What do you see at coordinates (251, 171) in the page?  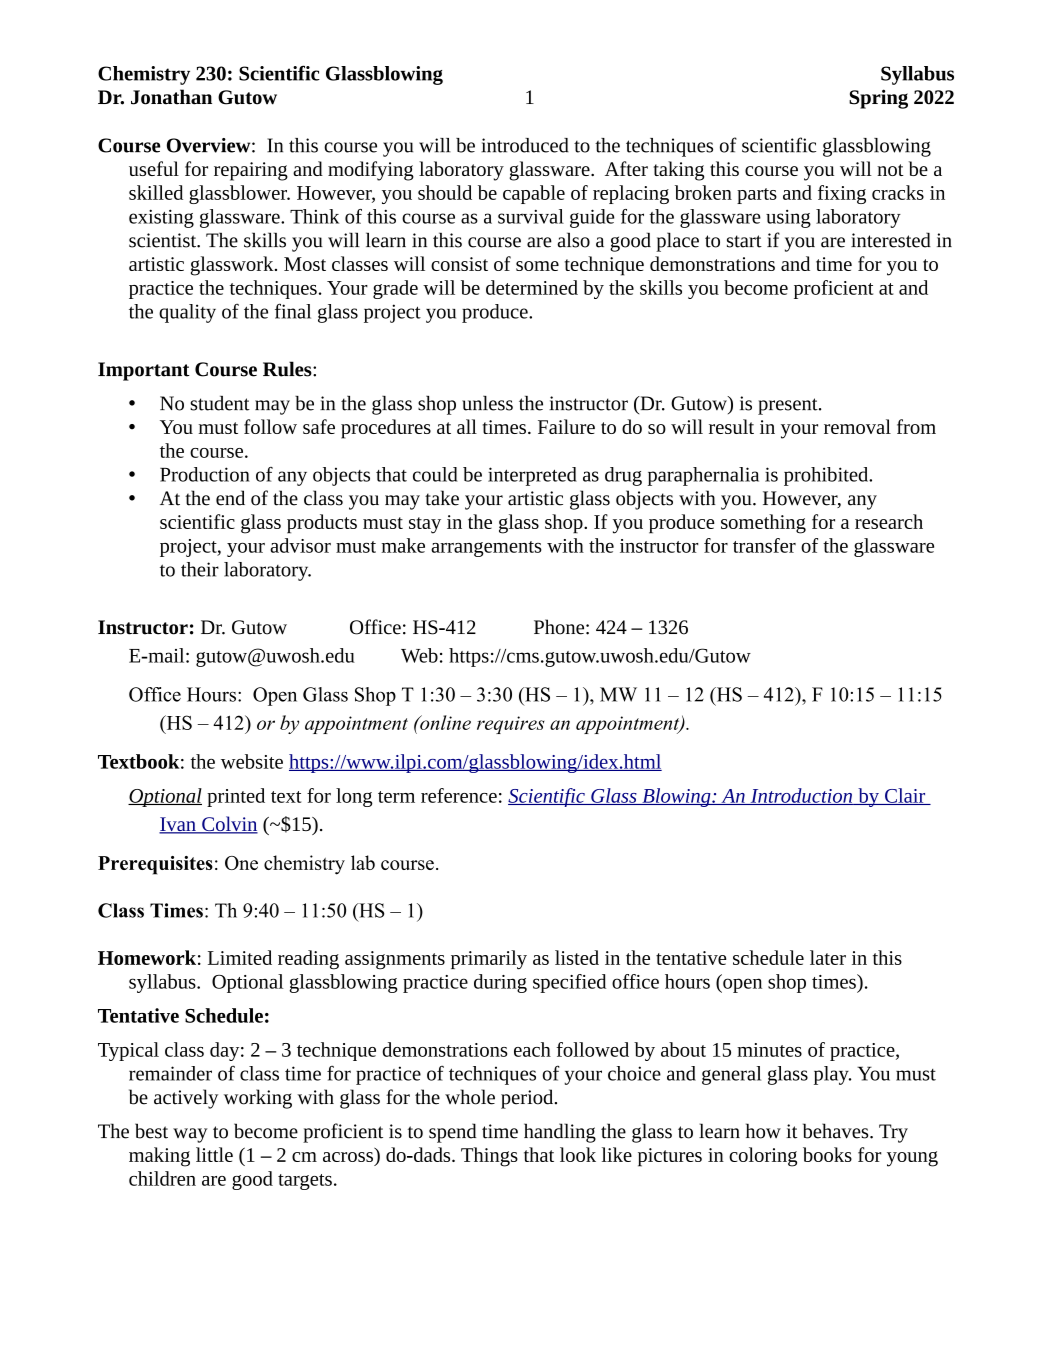 I see `repairing` at bounding box center [251, 171].
